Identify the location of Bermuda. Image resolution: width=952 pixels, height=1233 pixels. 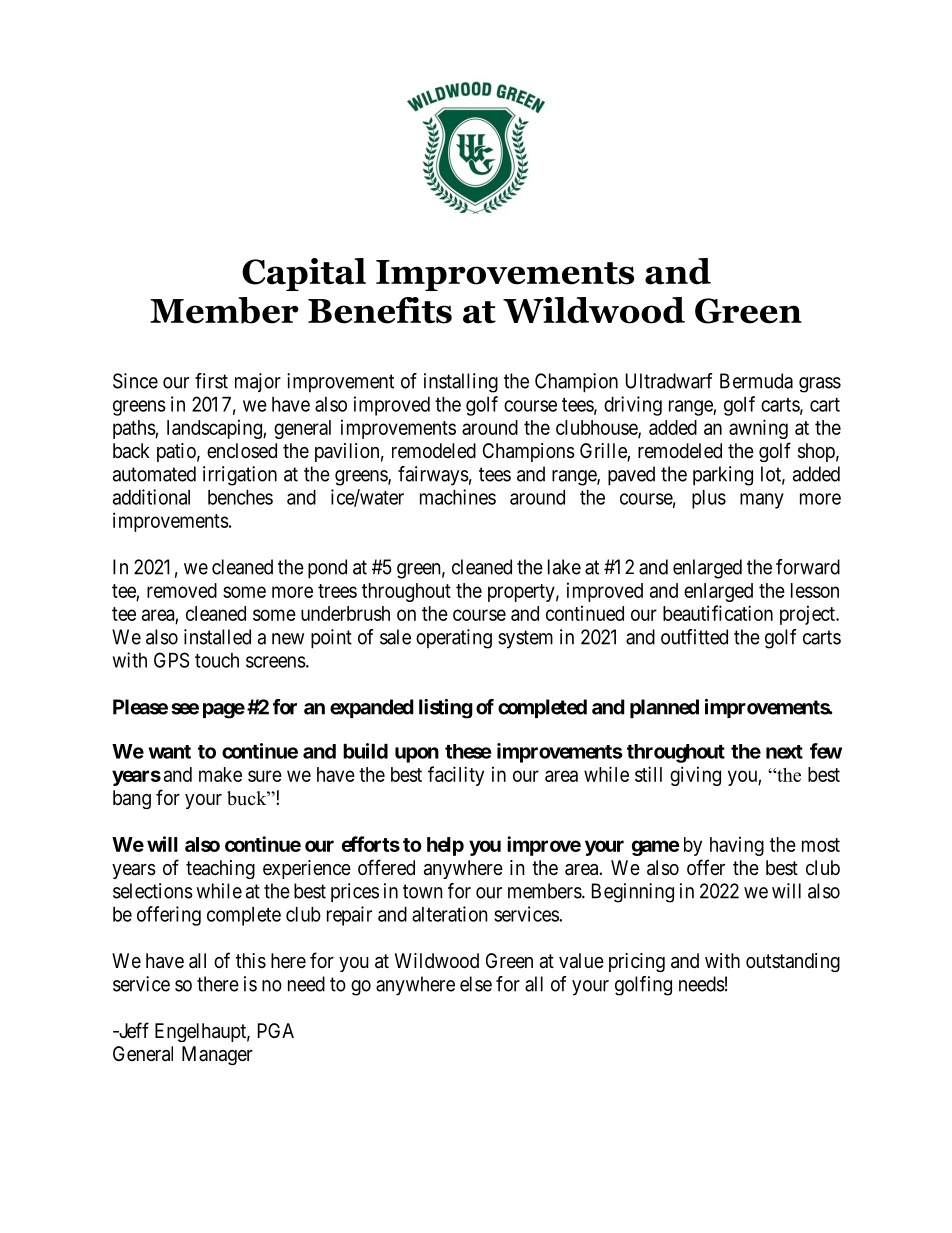
(756, 381).
